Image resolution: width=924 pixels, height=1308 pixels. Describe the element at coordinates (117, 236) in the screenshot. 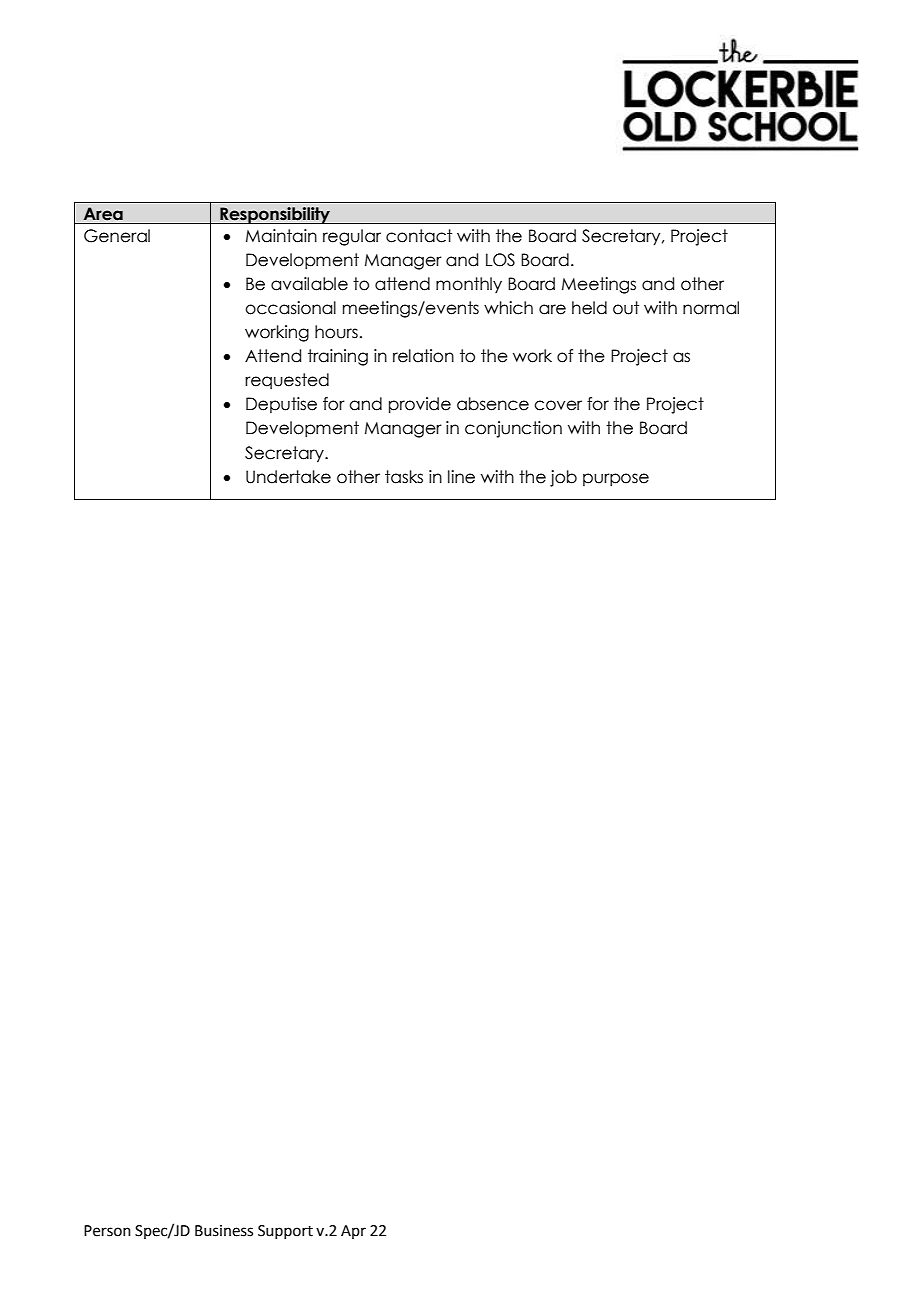

I see `General` at that location.
